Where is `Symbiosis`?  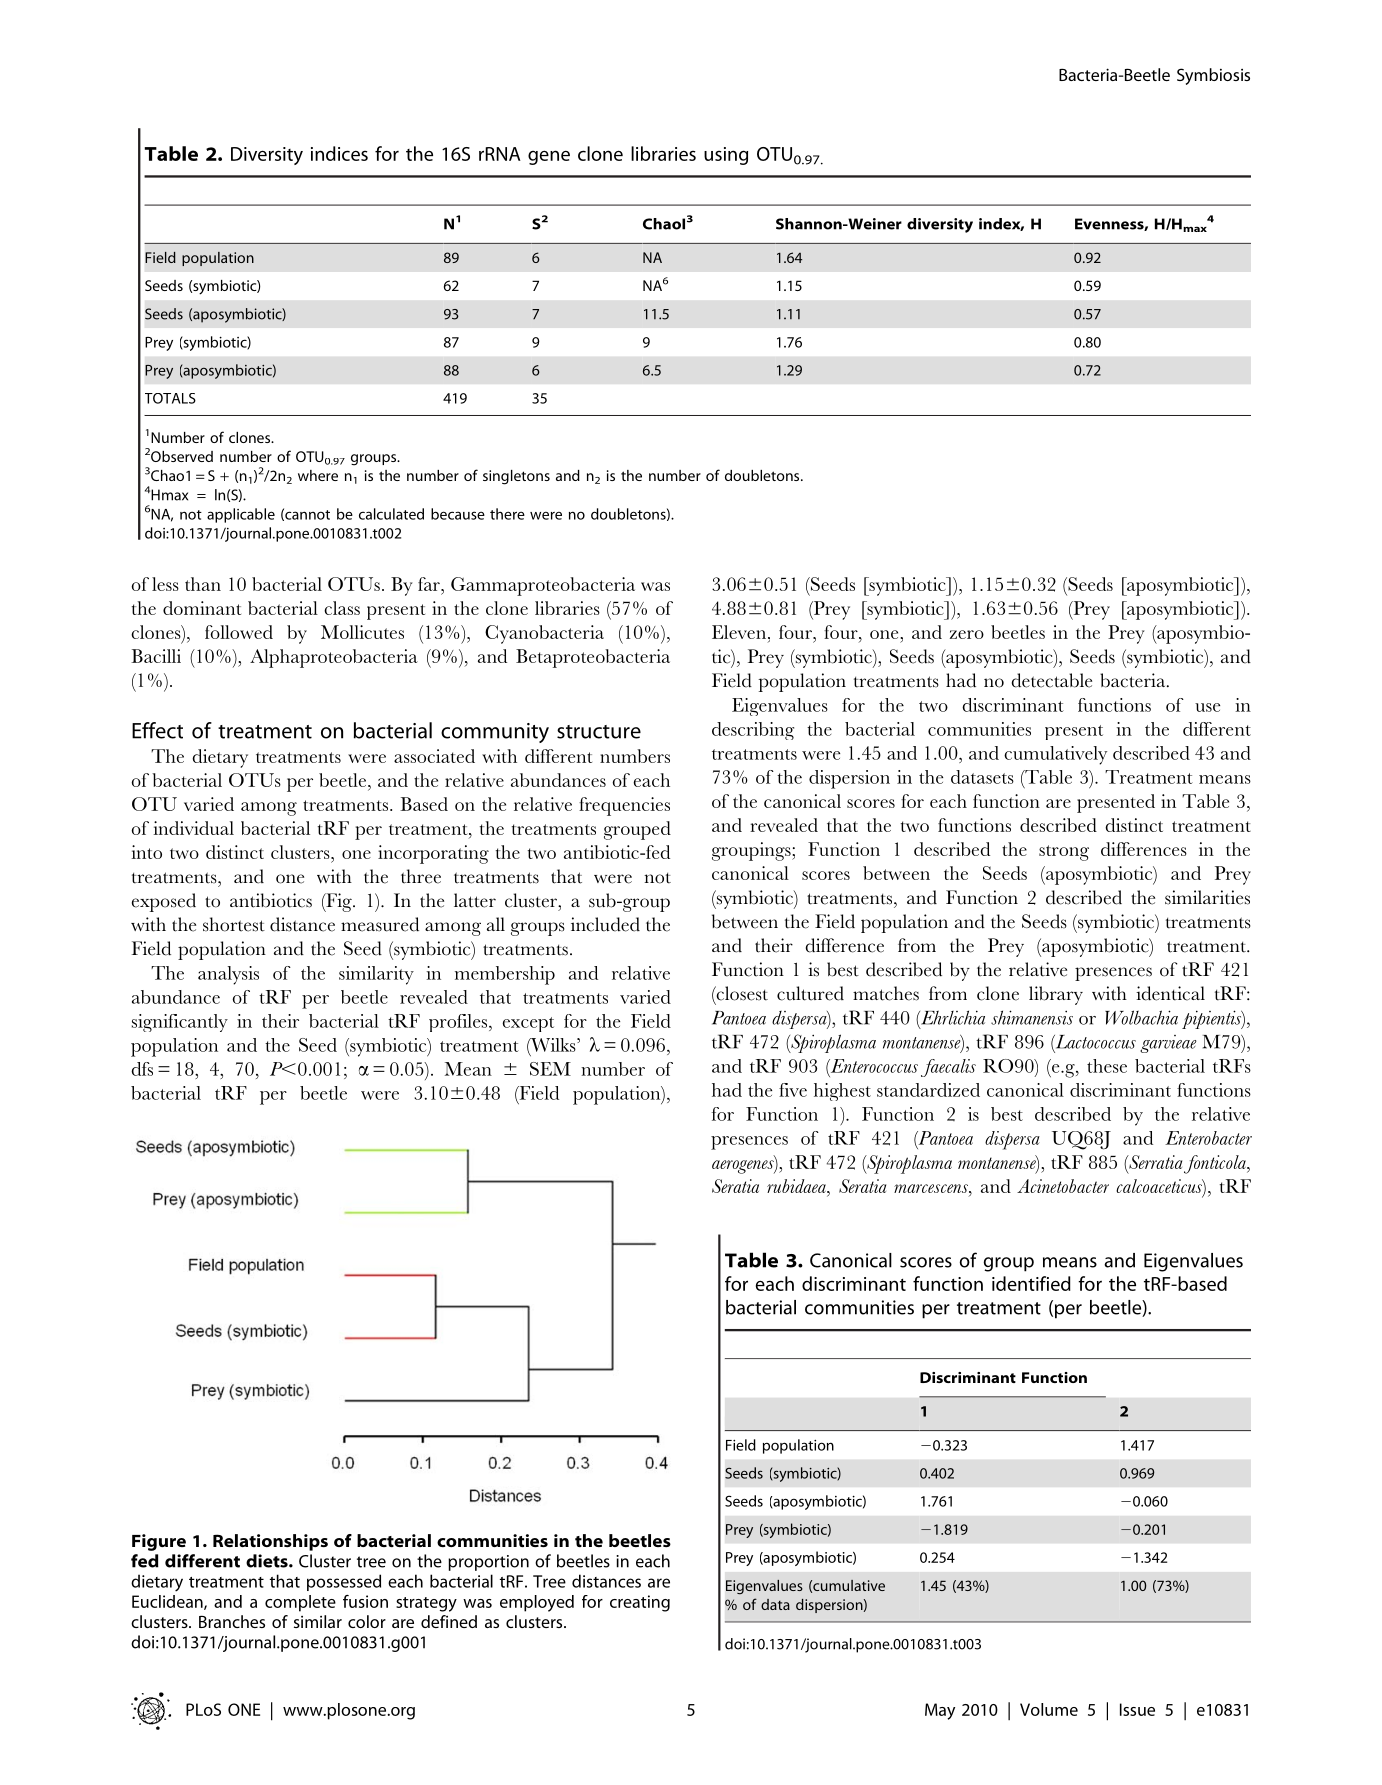
Symbiosis is located at coordinates (1213, 76).
